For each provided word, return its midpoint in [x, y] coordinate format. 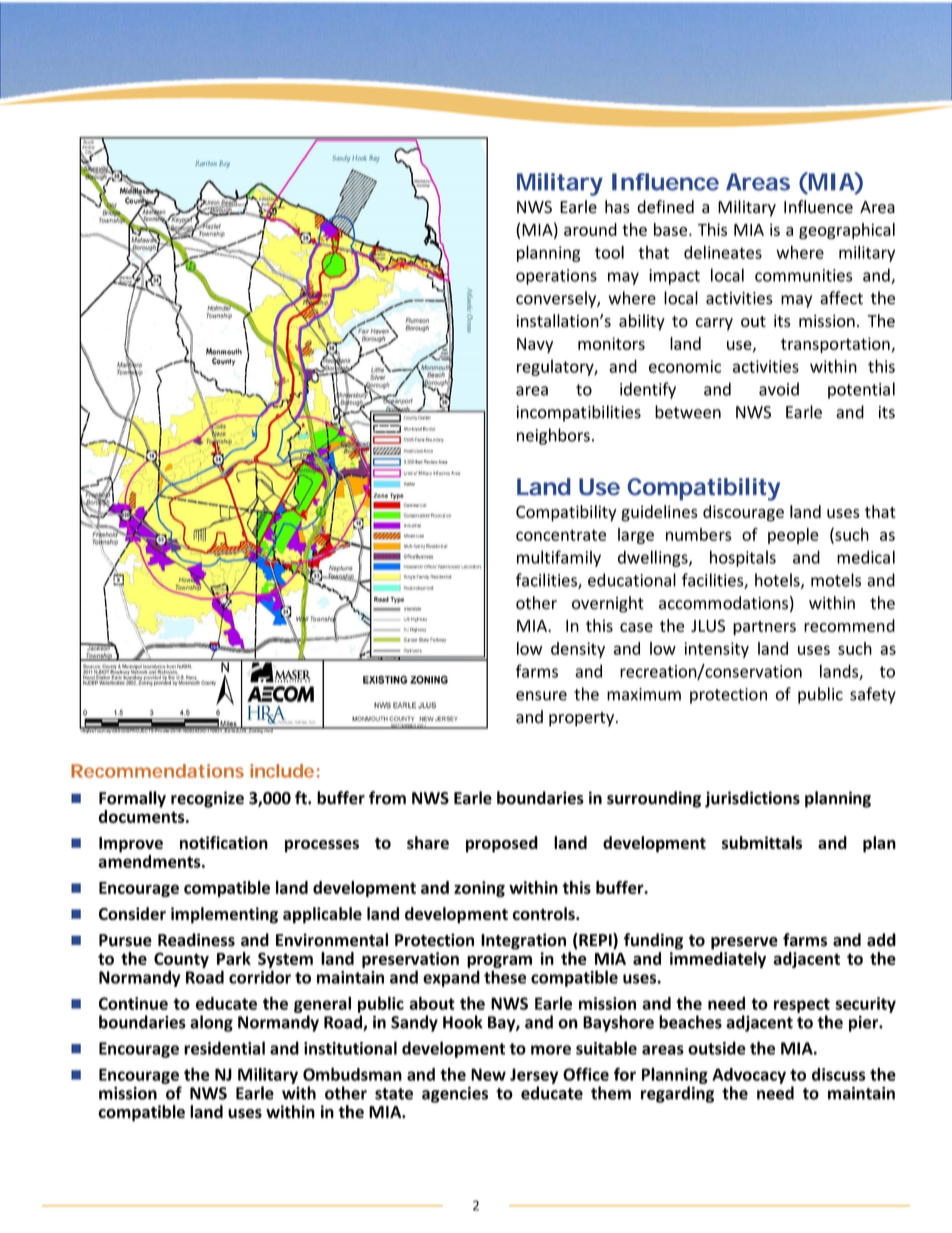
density [578, 650]
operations [556, 277]
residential [224, 1048]
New [488, 1074]
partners [764, 628]
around [590, 229]
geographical [847, 231]
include [282, 771]
